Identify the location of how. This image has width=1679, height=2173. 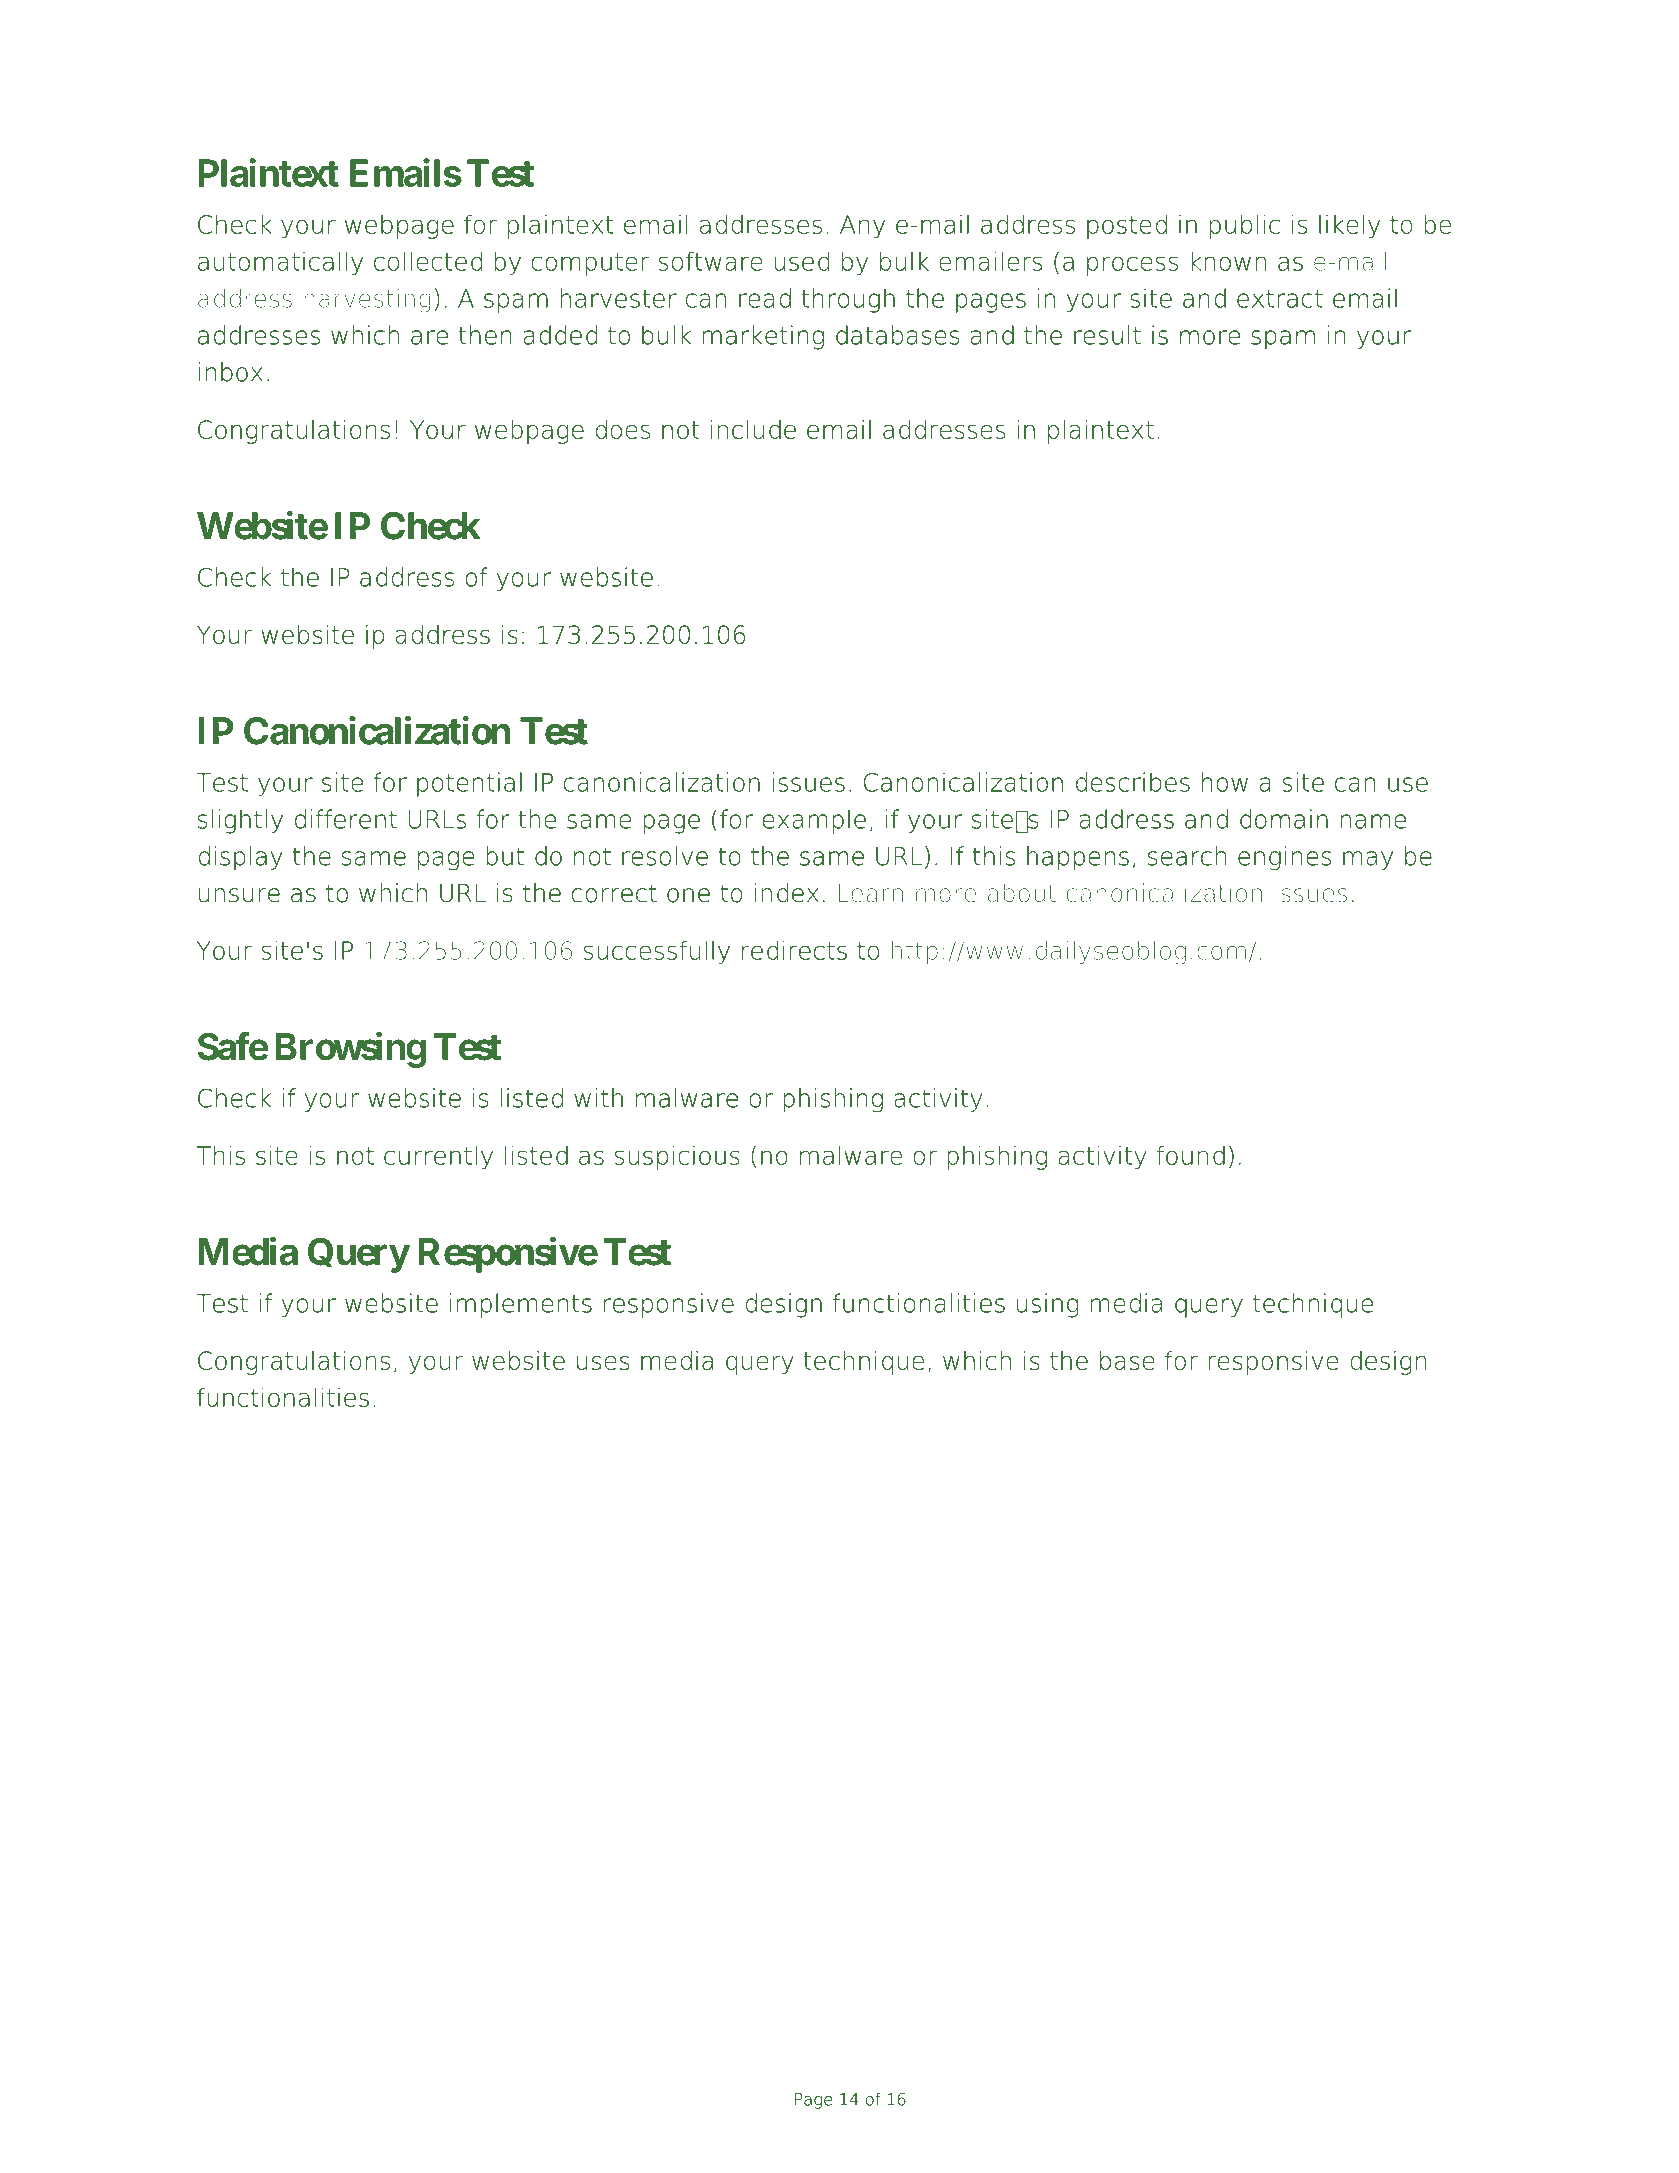
(1225, 782).
